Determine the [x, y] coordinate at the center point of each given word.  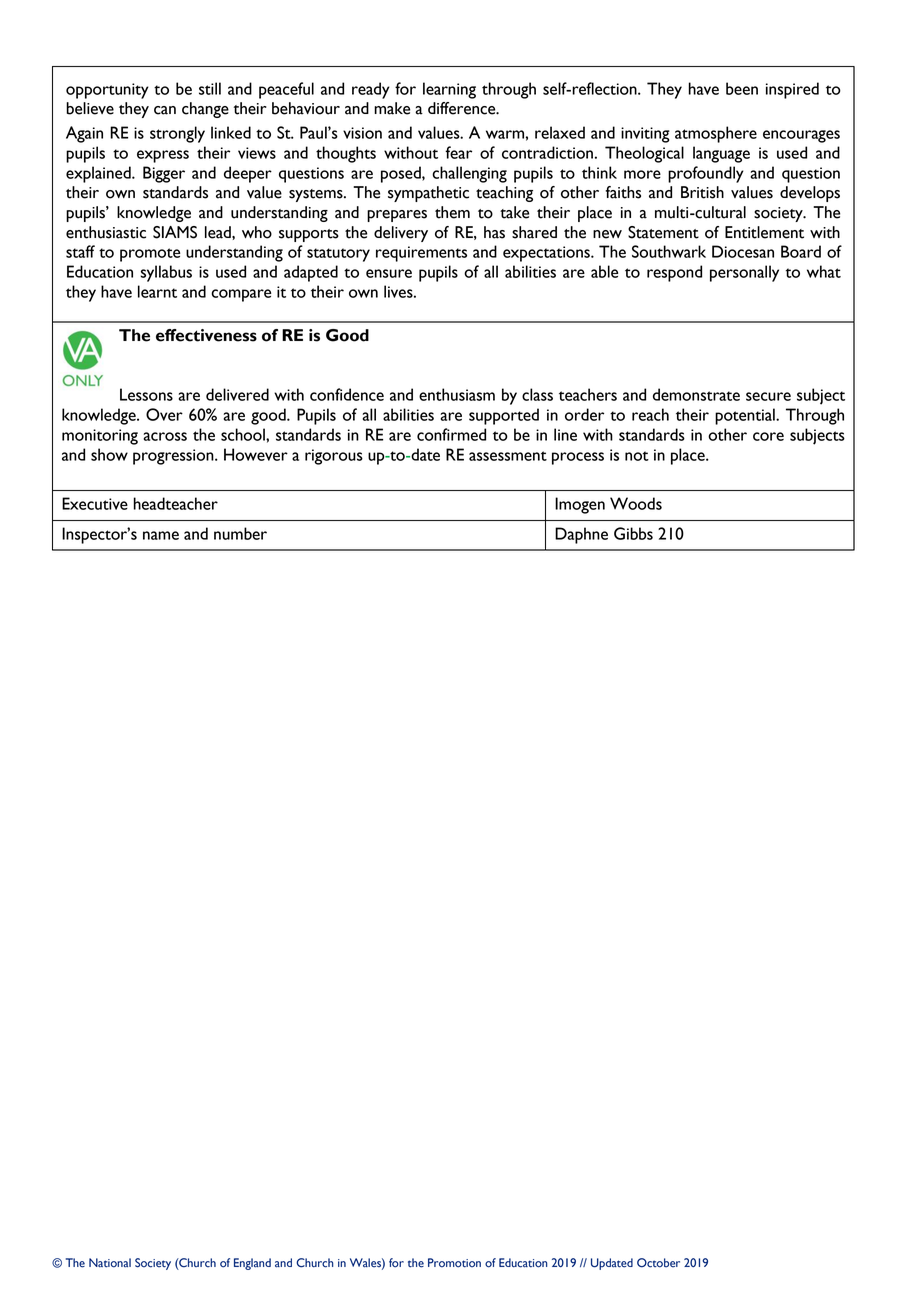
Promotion [454, 1263]
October [658, 1263]
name [161, 535]
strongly [177, 134]
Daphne [581, 535]
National [110, 1263]
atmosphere [716, 134]
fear [458, 152]
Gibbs [633, 533]
